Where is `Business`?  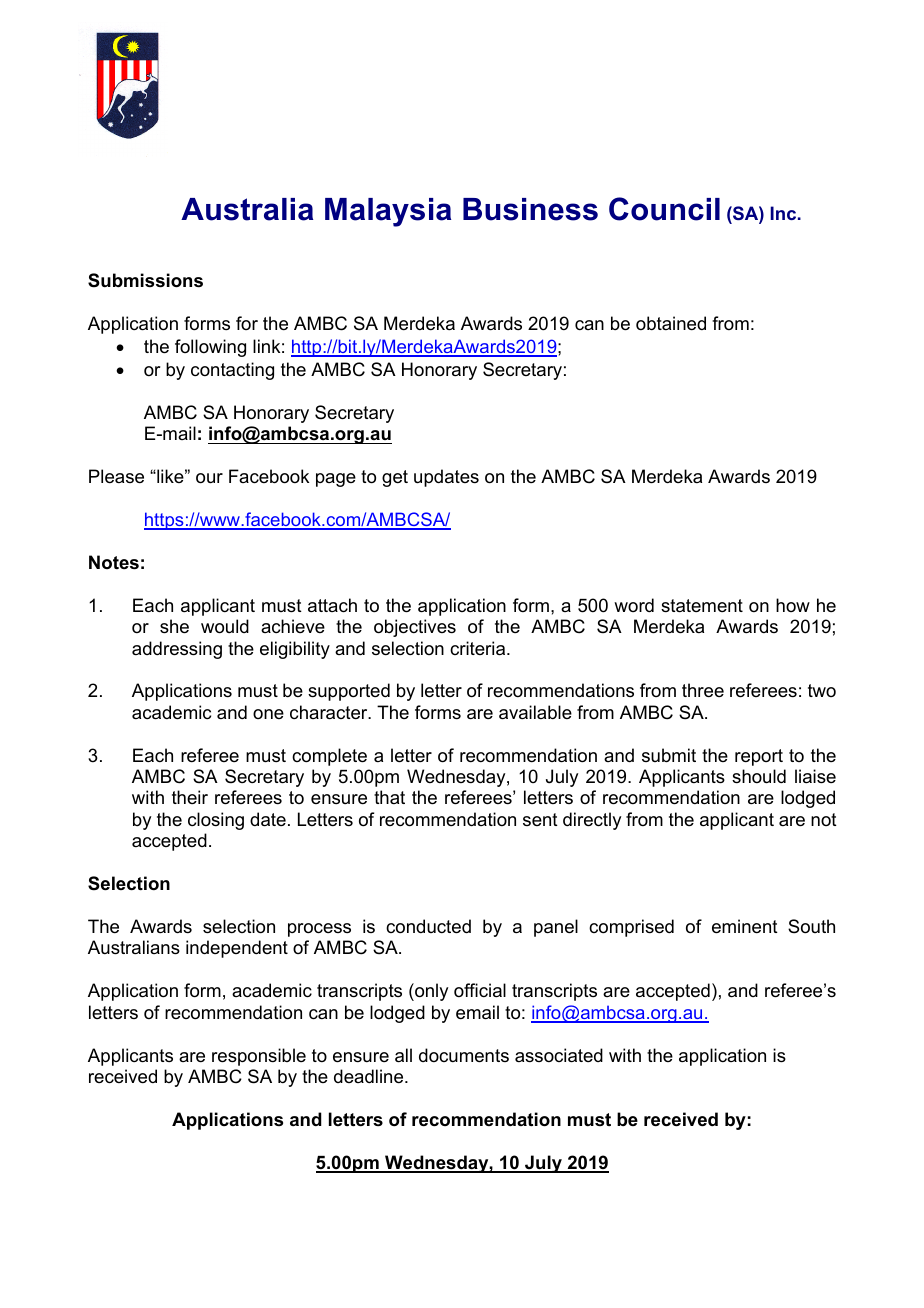
Business is located at coordinates (530, 209).
